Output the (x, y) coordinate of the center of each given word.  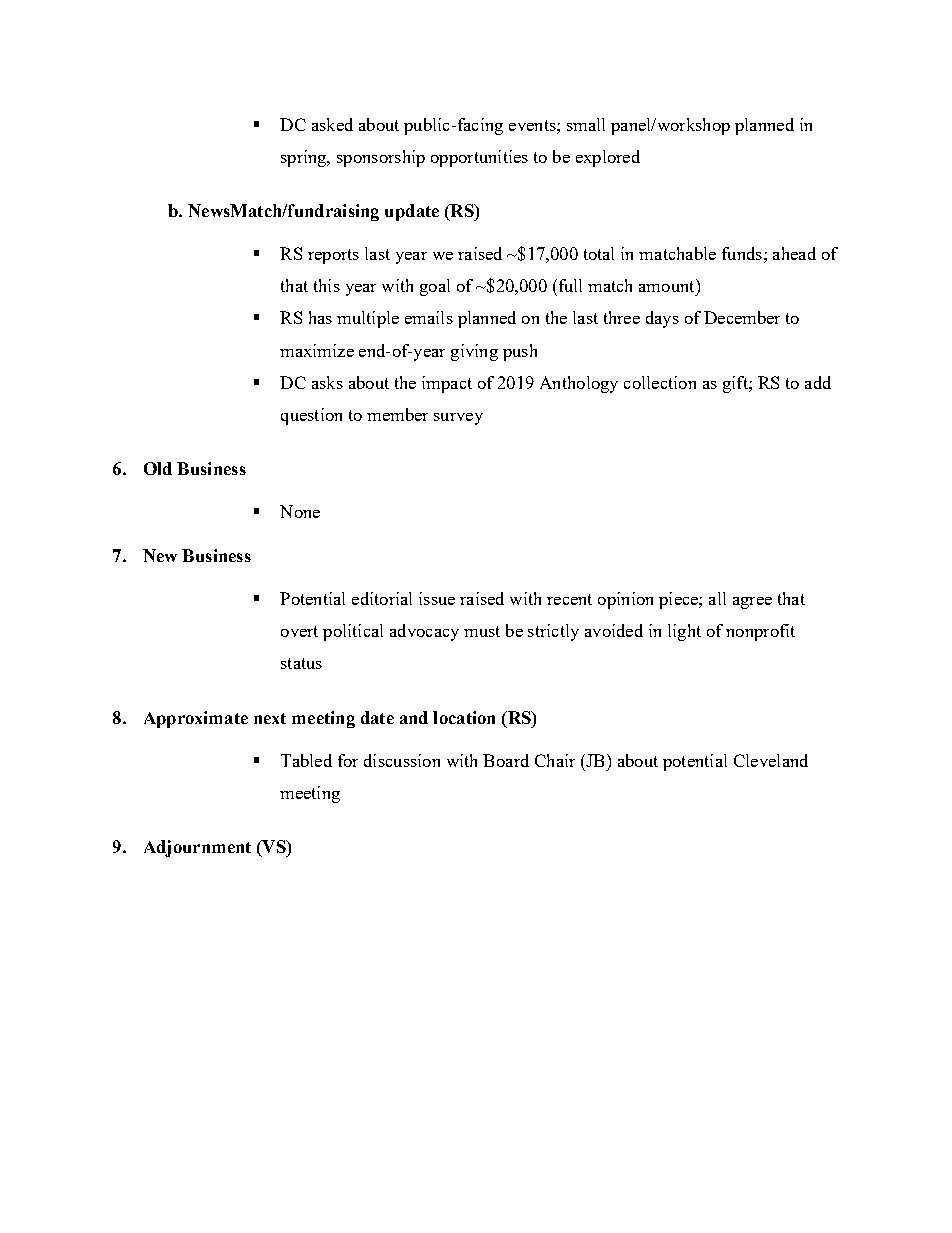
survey (458, 419)
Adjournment (197, 848)
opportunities (479, 158)
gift (736, 384)
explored (608, 158)
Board (506, 760)
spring (305, 158)
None (300, 511)
